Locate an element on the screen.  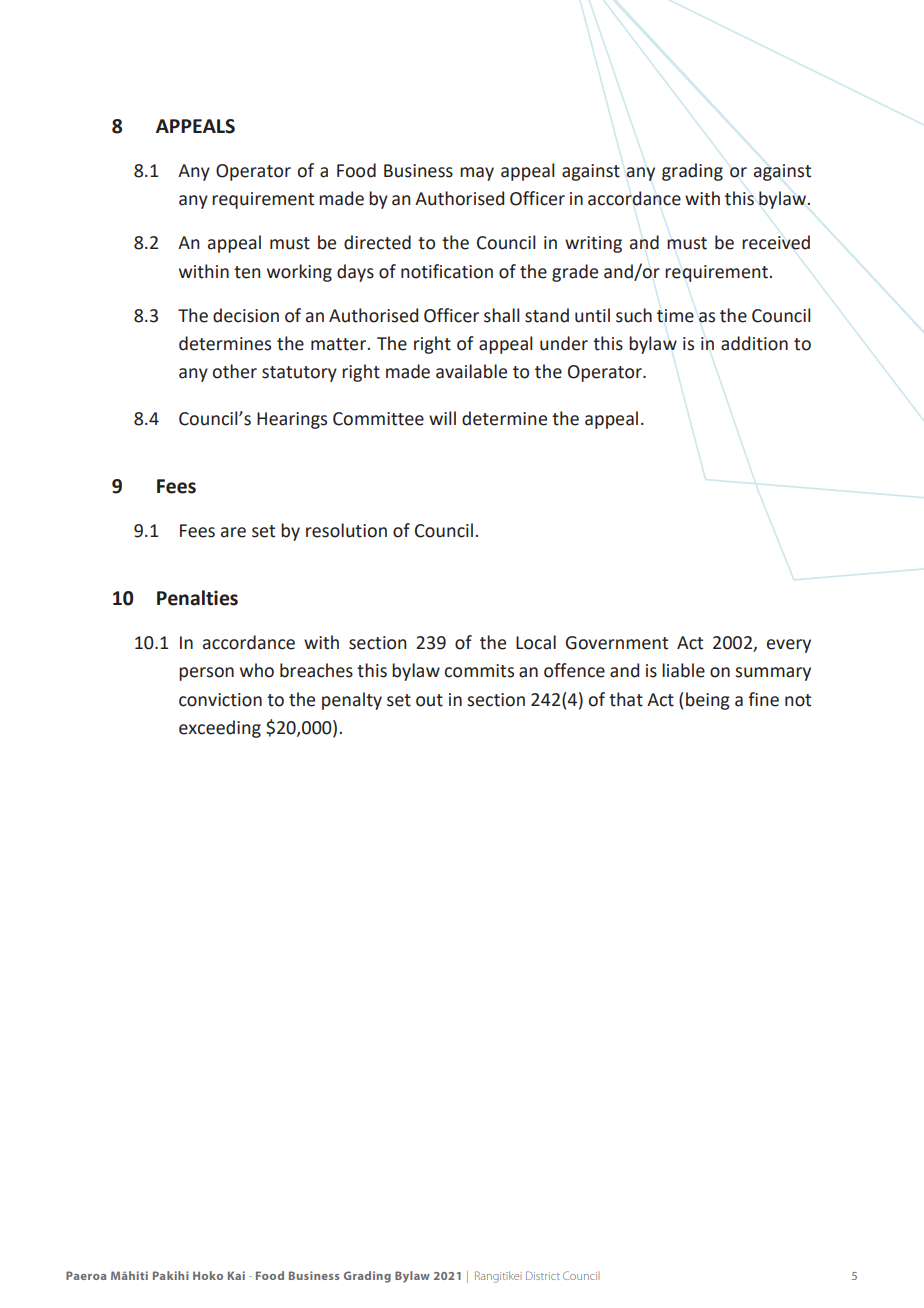
District is located at coordinates (543, 1275).
